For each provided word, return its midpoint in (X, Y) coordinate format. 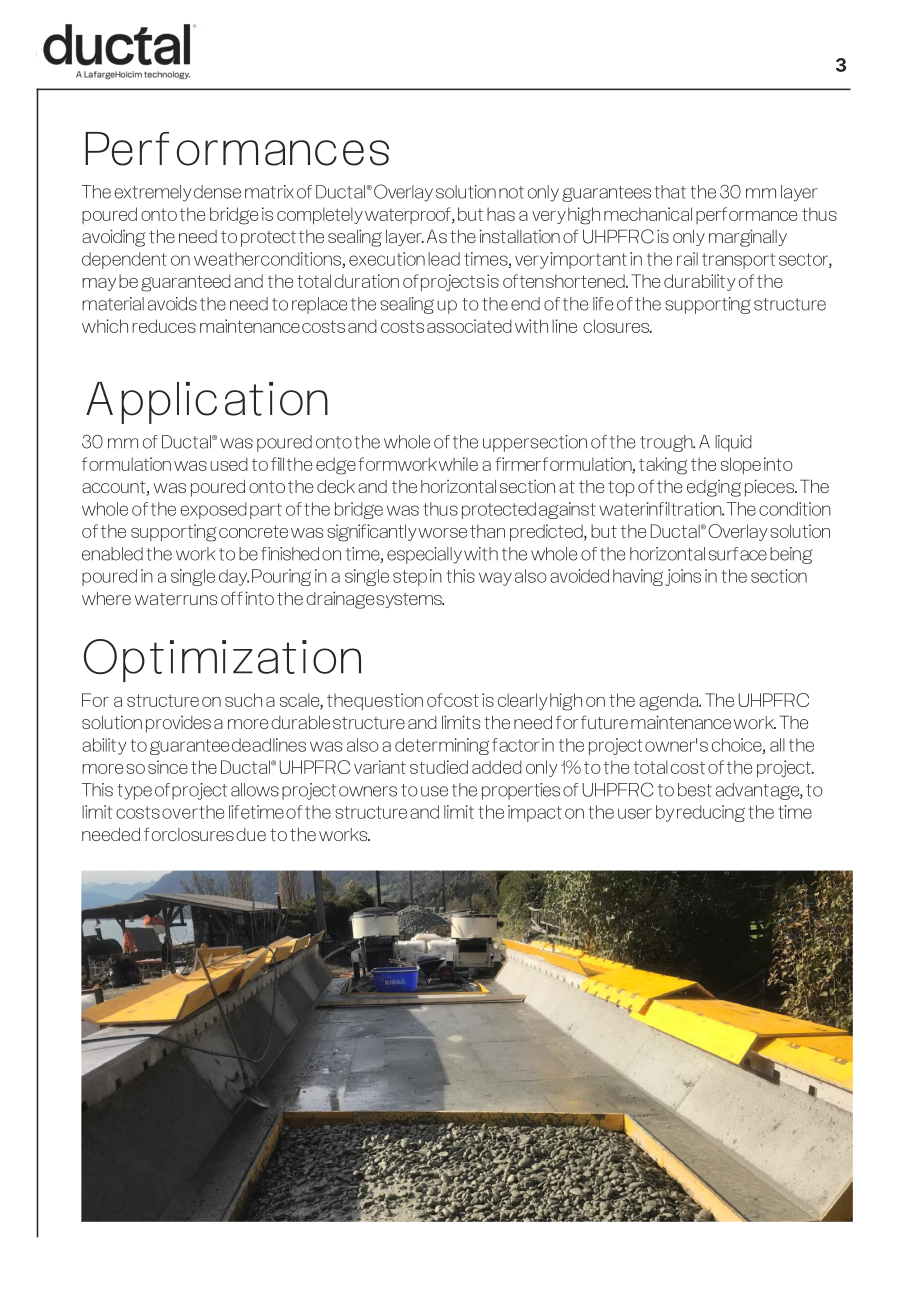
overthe (193, 812)
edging (714, 488)
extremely (152, 193)
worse (442, 533)
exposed (213, 510)
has (501, 214)
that (670, 192)
